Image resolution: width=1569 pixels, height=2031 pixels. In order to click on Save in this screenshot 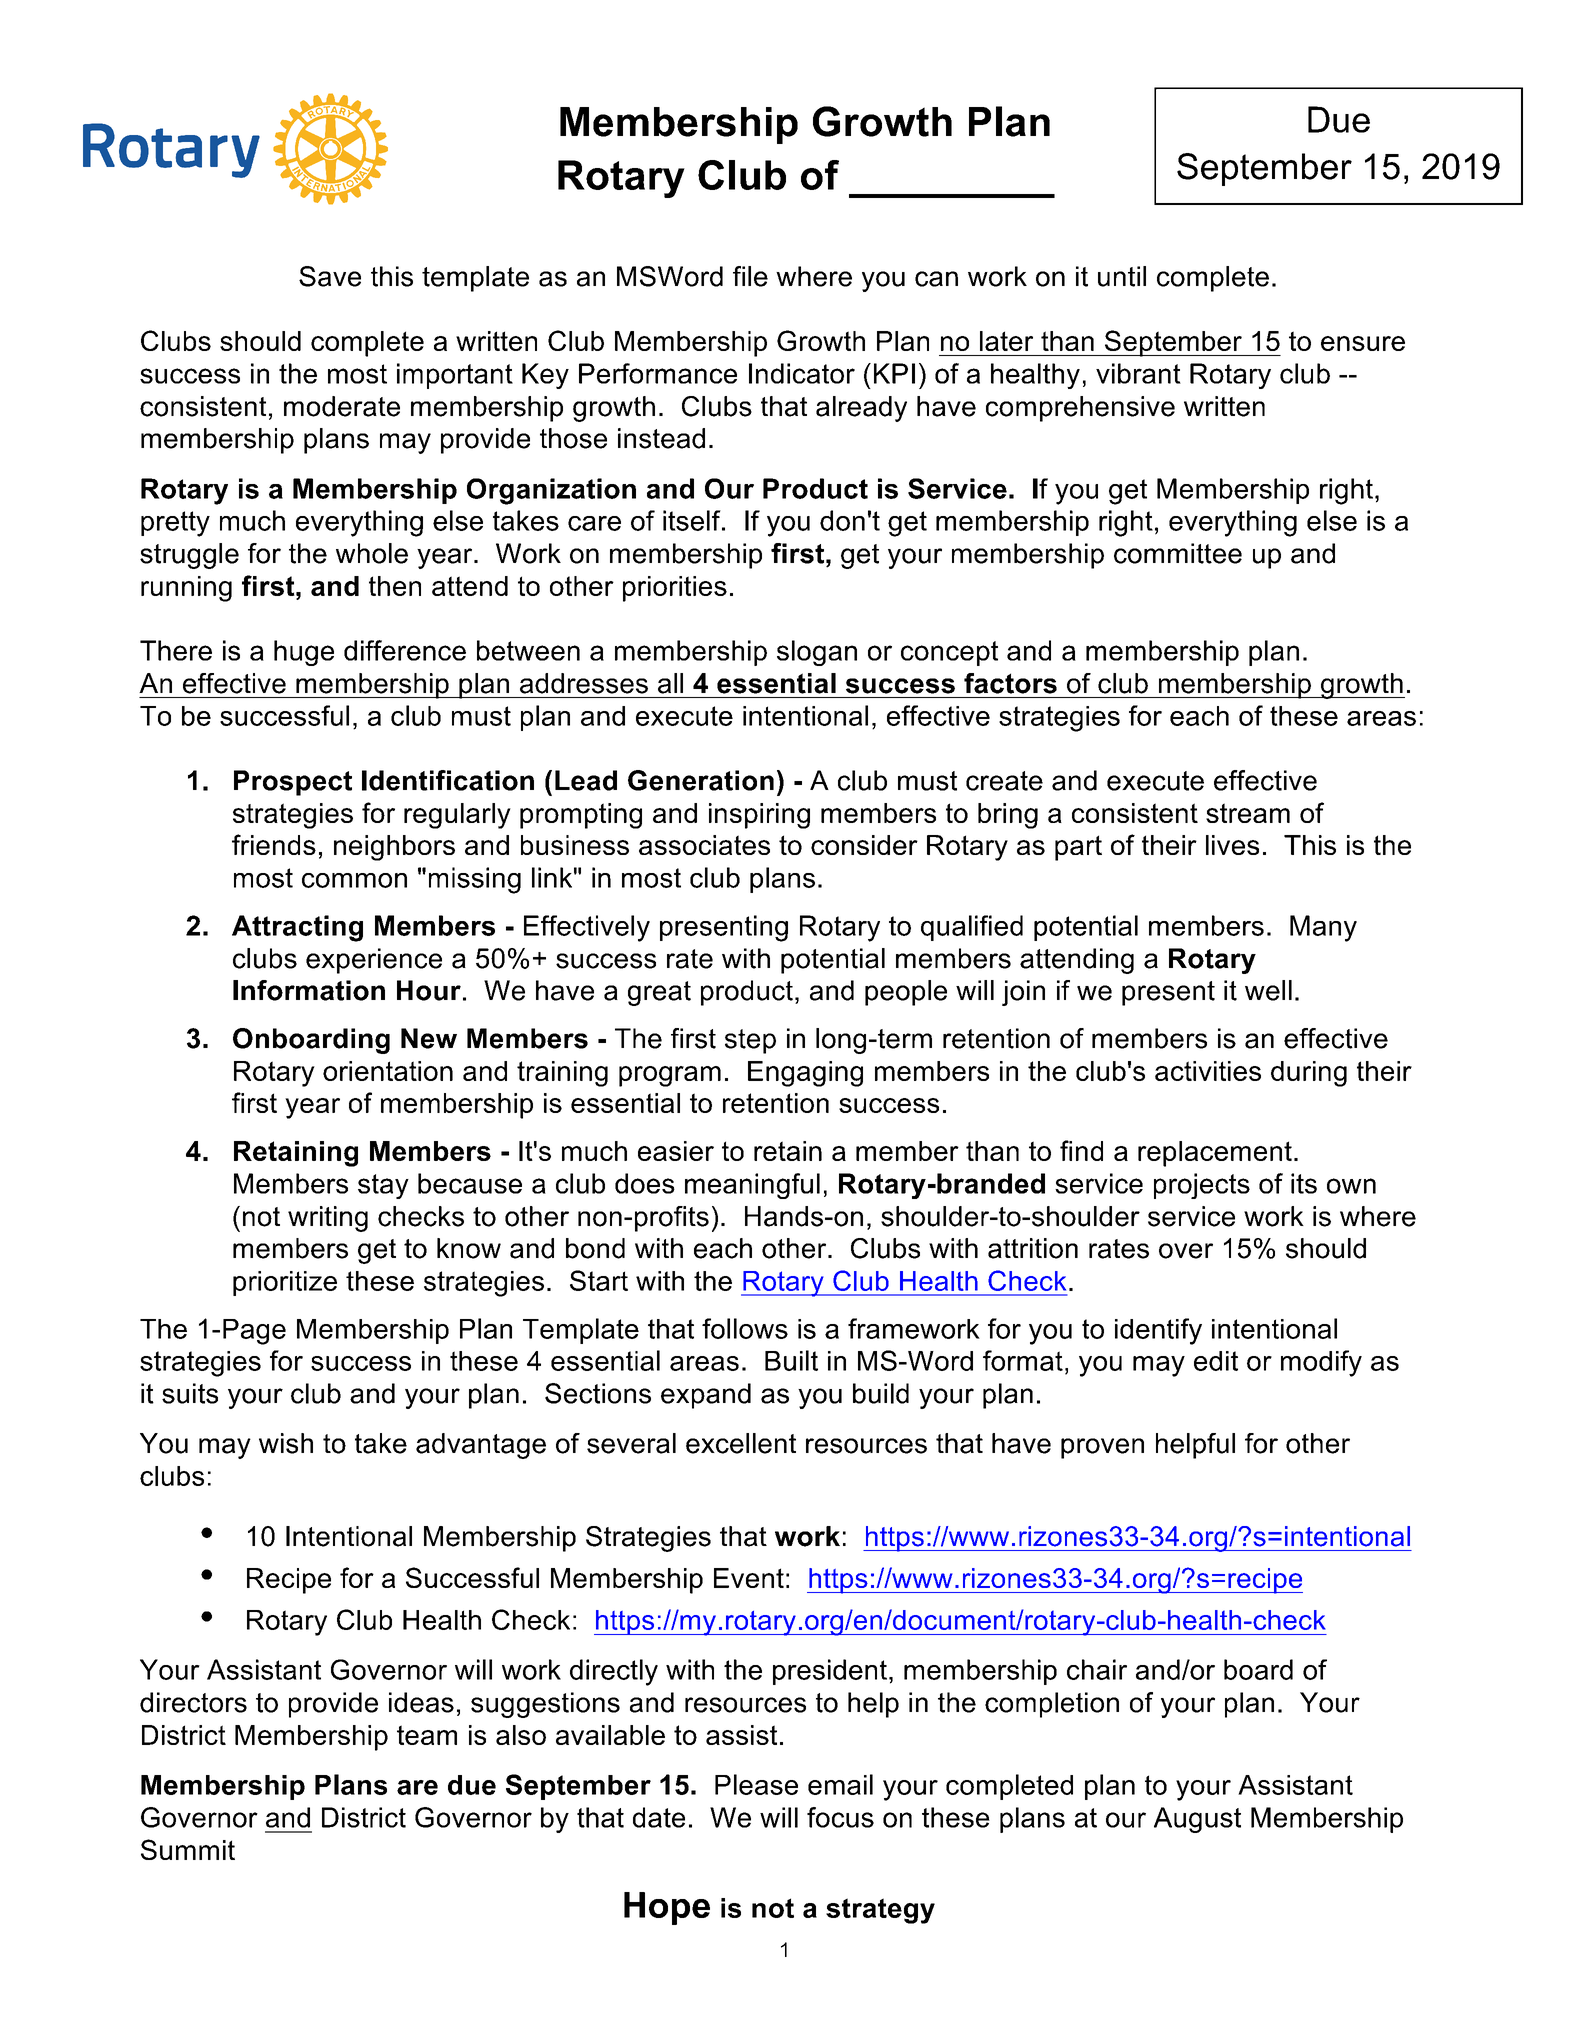, I will do `click(330, 276)`.
